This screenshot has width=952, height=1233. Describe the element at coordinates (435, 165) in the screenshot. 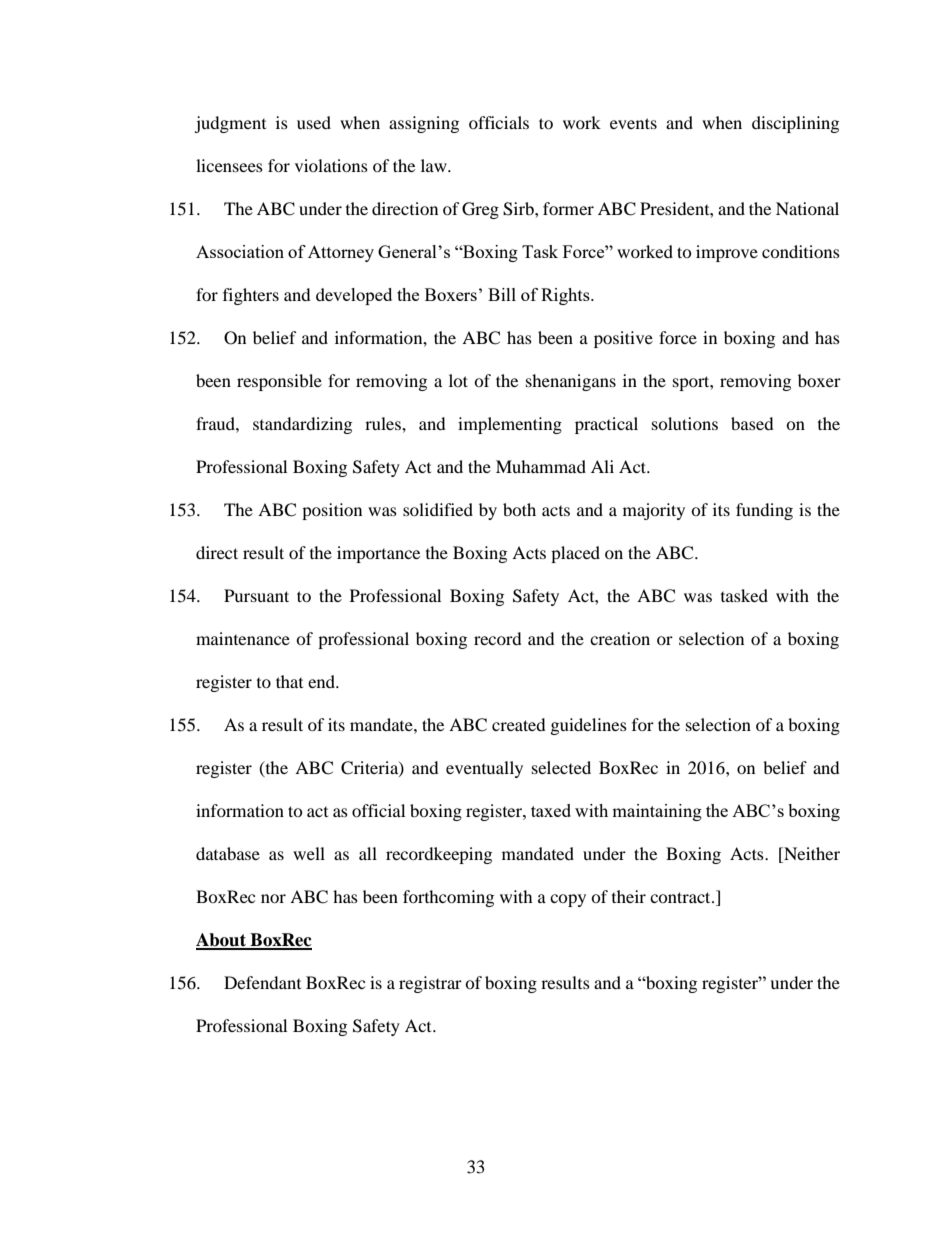

I see `law` at that location.
